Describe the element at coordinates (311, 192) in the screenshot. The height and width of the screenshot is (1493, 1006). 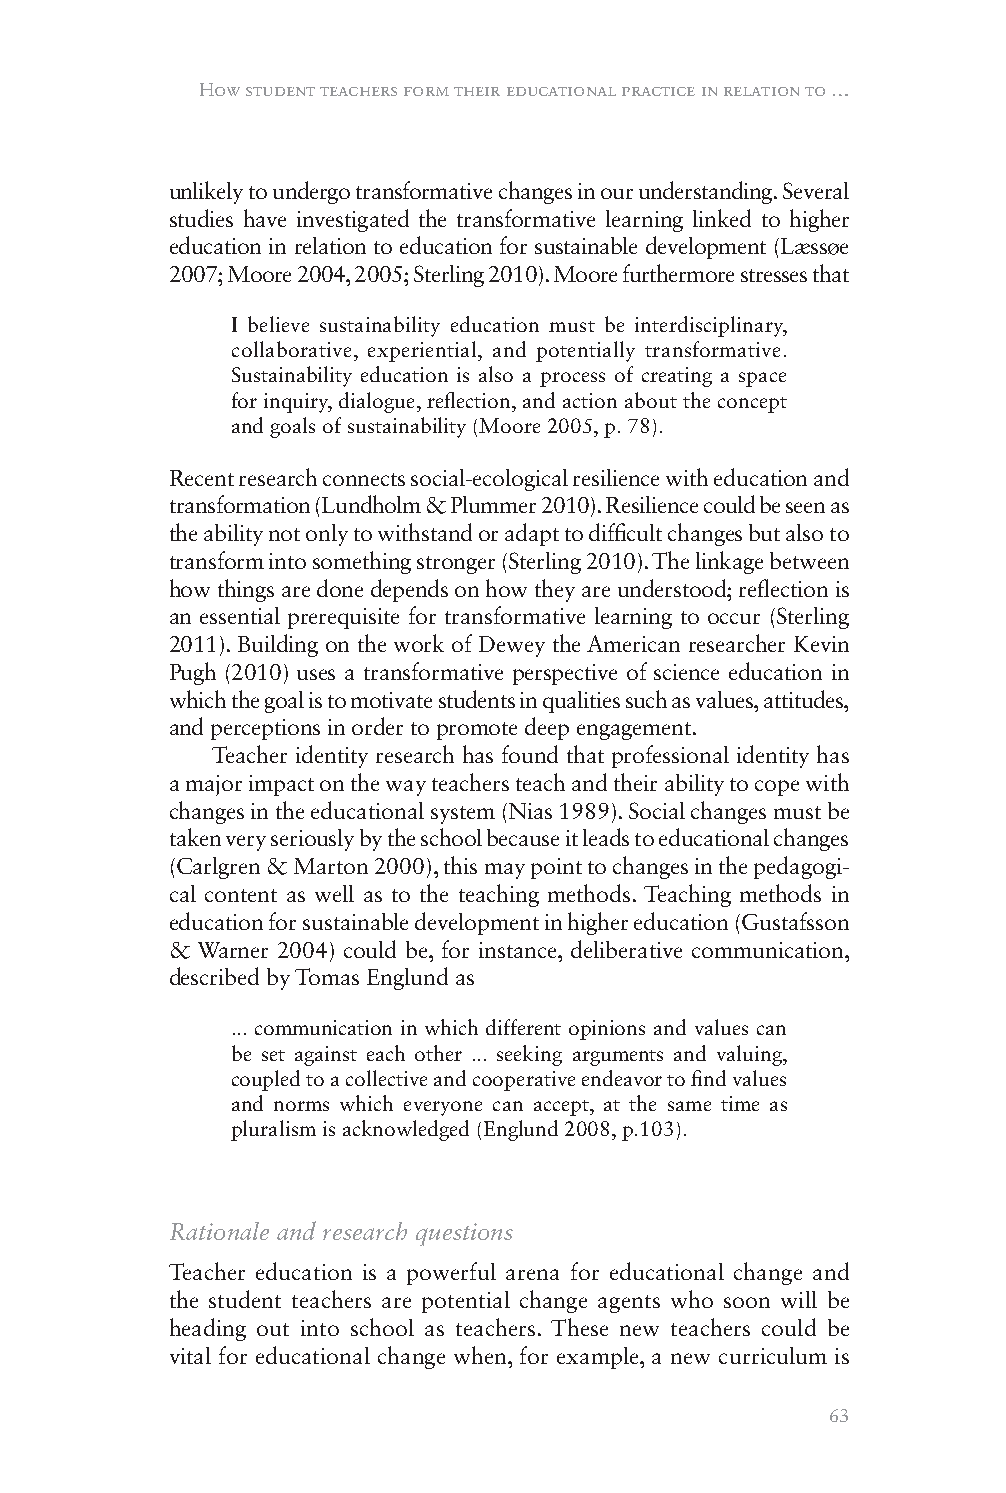
I see `undergo` at that location.
